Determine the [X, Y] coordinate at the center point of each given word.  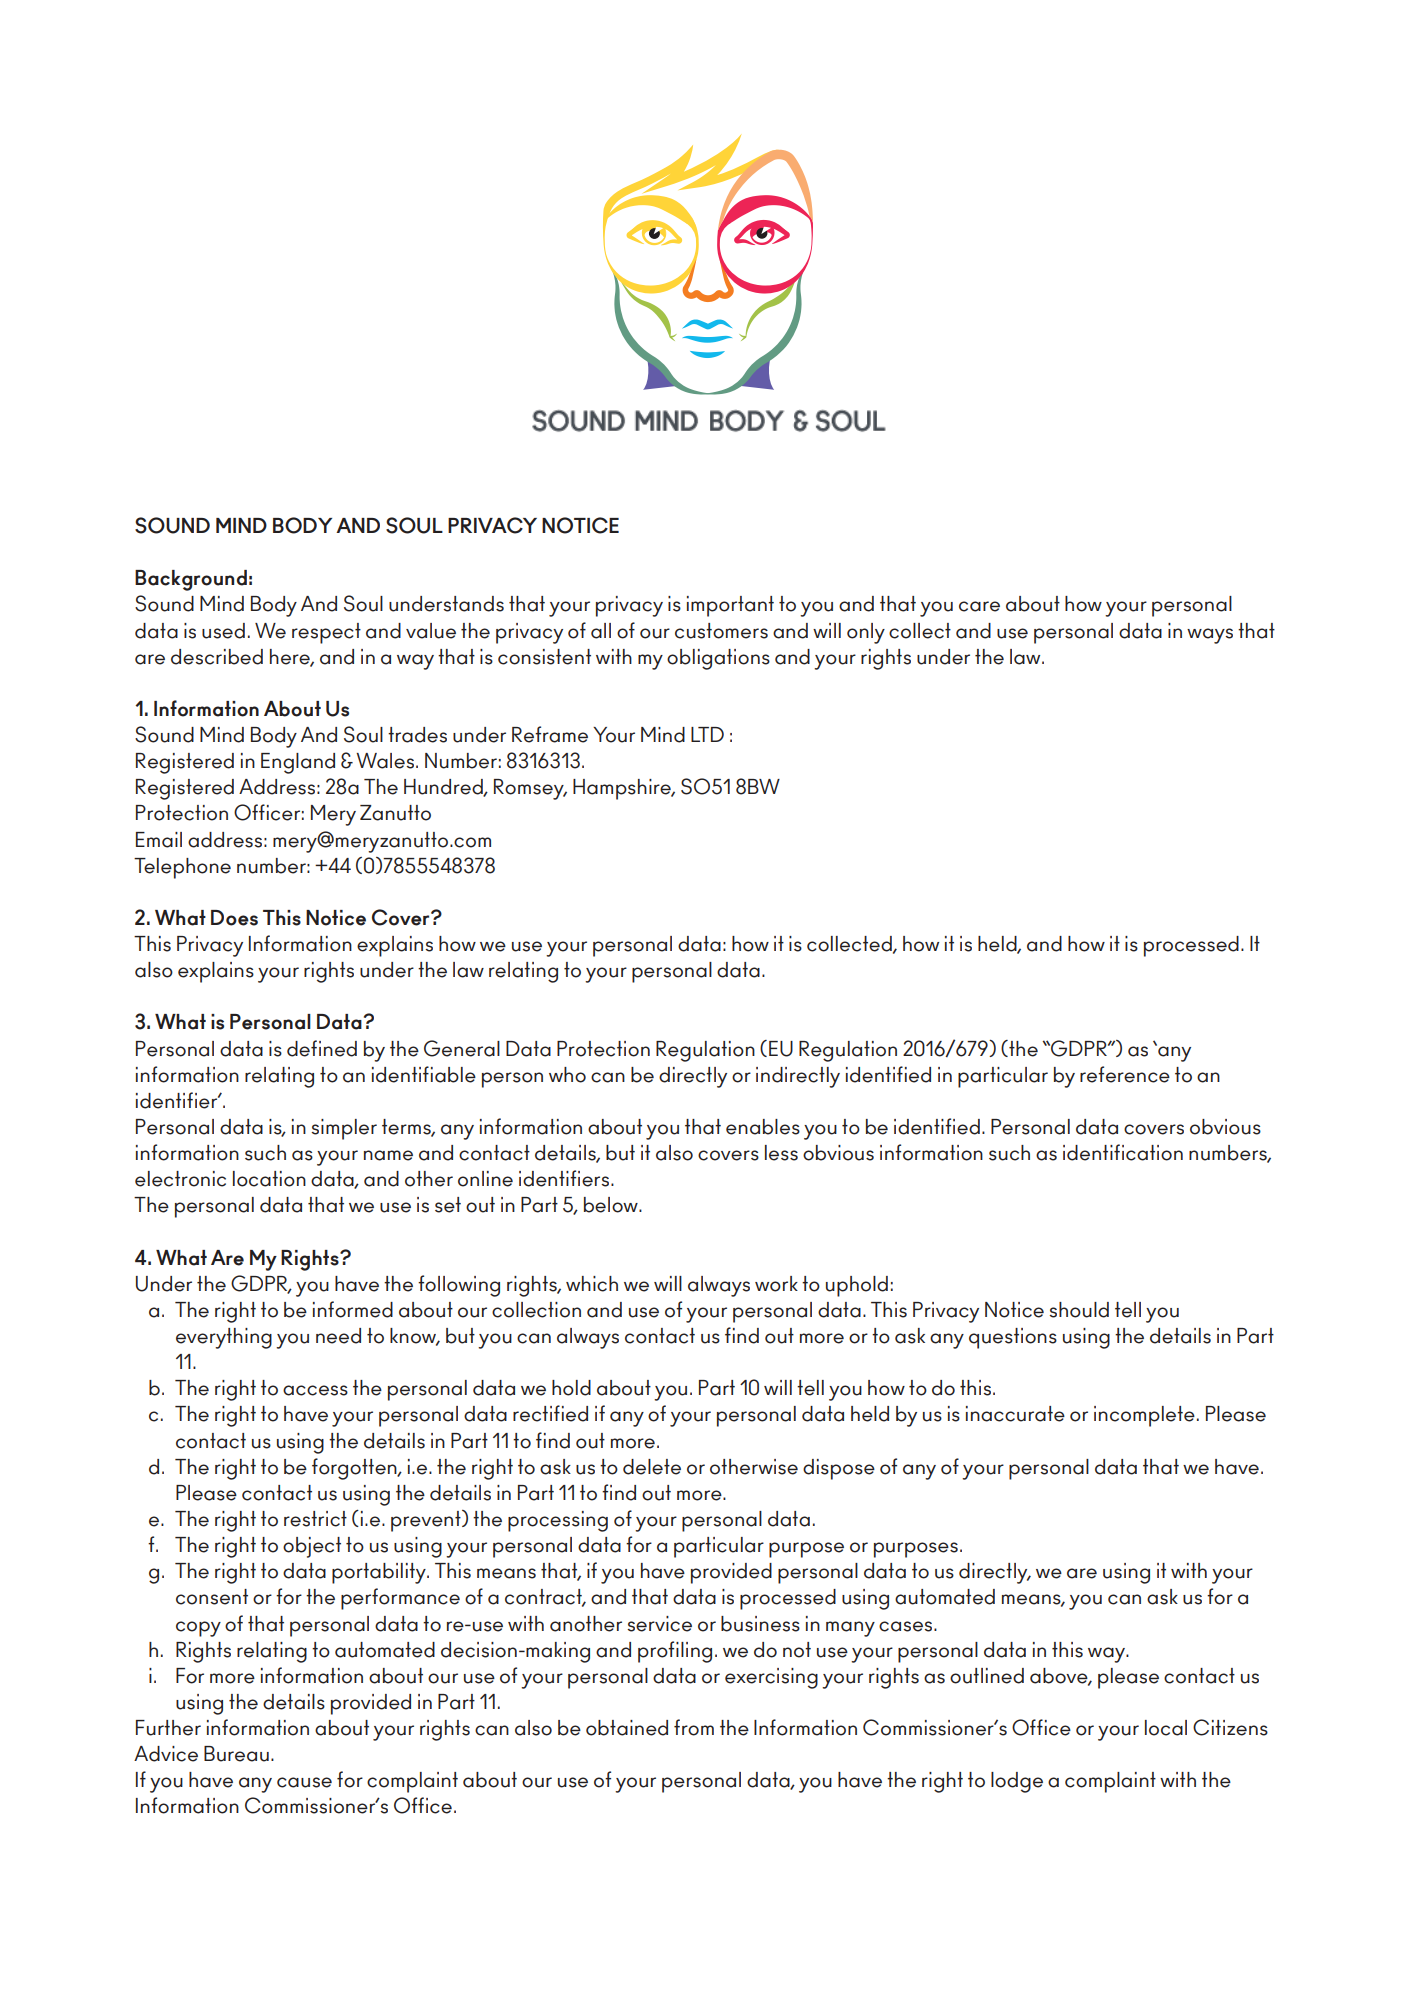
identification [1123, 1152]
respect [326, 633]
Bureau [236, 1754]
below [612, 1205]
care [979, 606]
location [269, 1179]
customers [721, 631]
